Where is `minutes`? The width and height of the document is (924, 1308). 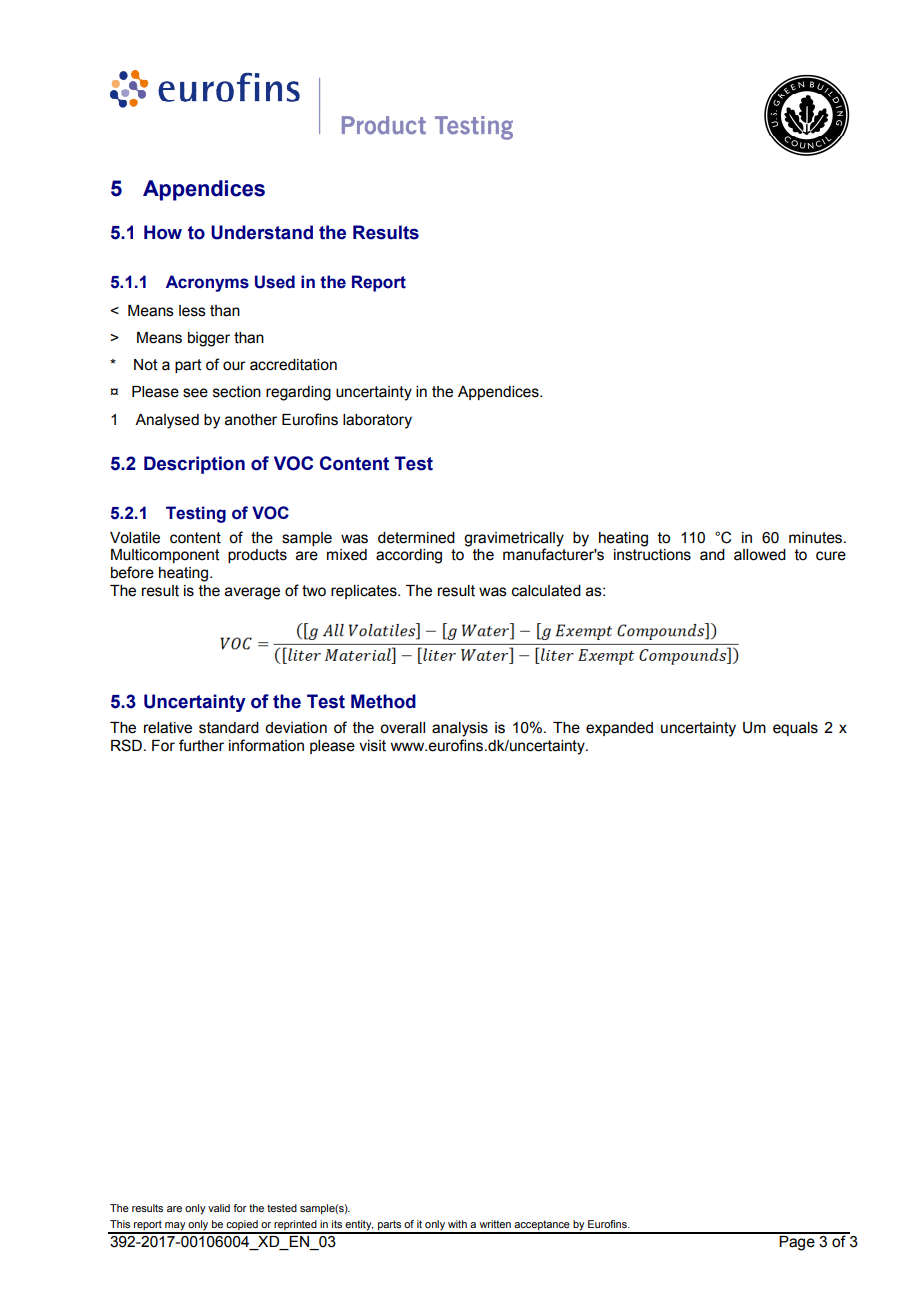 minutes is located at coordinates (817, 538).
